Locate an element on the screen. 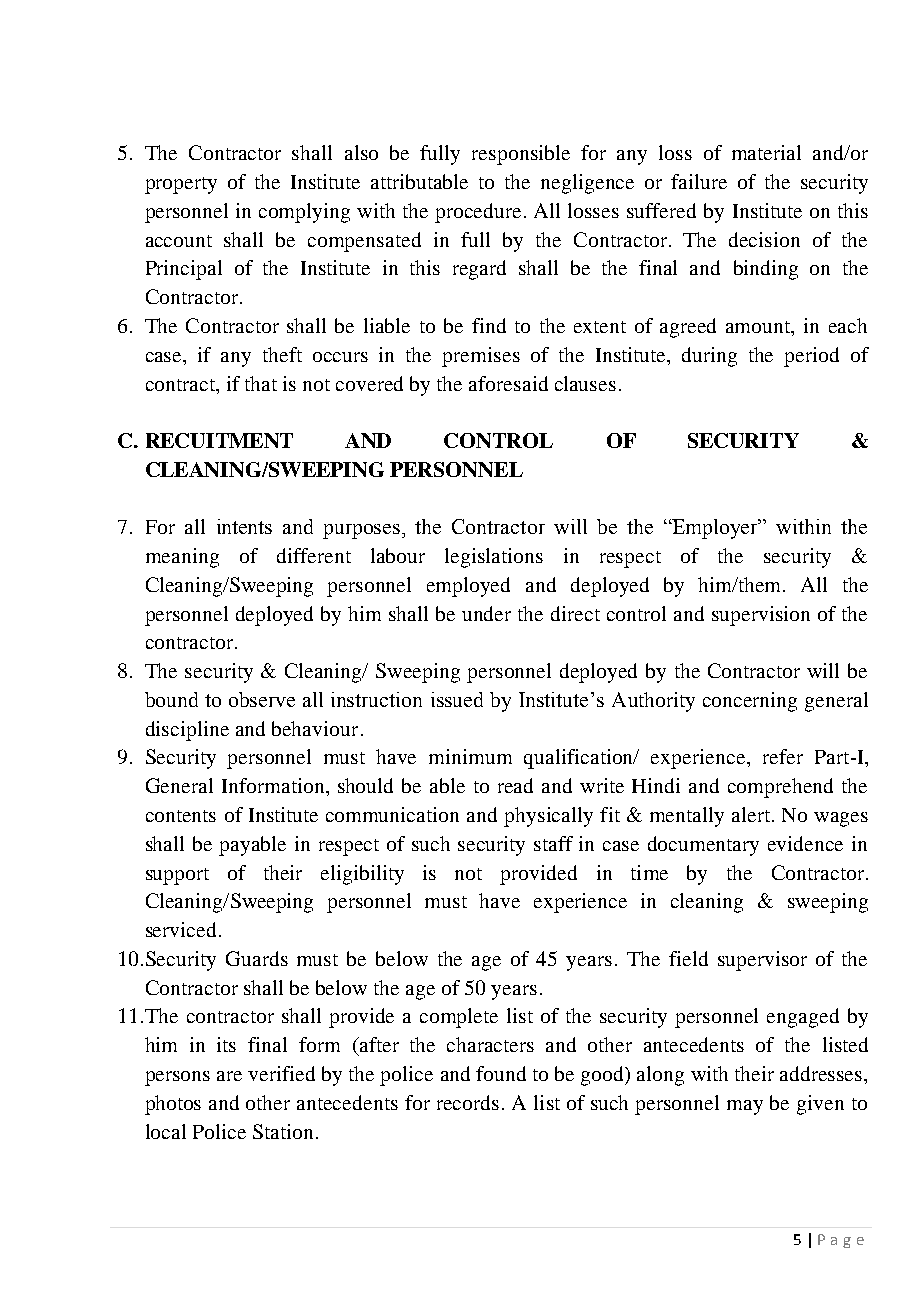 Image resolution: width=924 pixels, height=1308 pixels. are is located at coordinates (229, 1076).
